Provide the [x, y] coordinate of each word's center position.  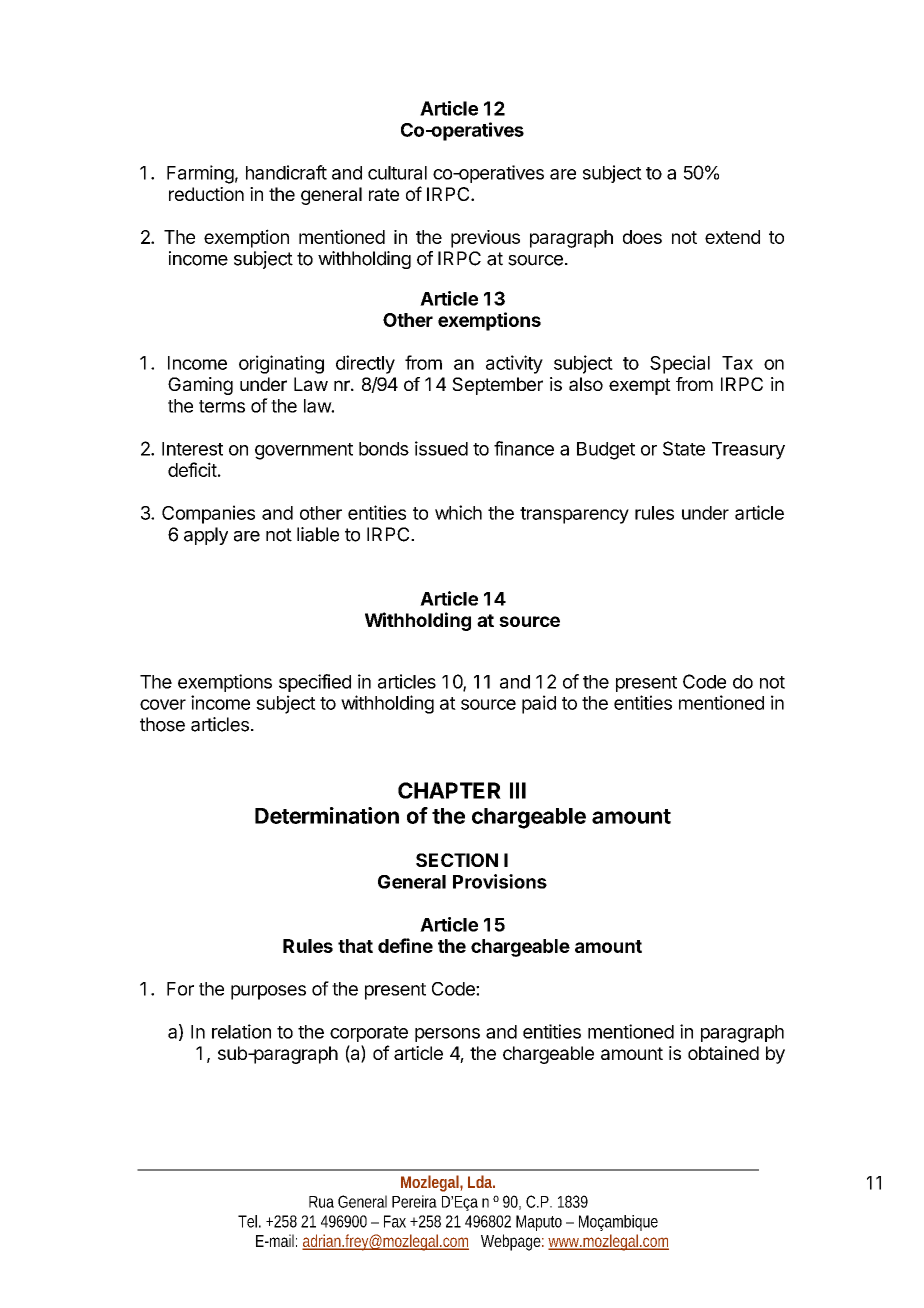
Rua [321, 1202]
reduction [206, 194]
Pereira [414, 1201]
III [518, 790]
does [642, 237]
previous [485, 239]
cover [163, 704]
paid [539, 704]
